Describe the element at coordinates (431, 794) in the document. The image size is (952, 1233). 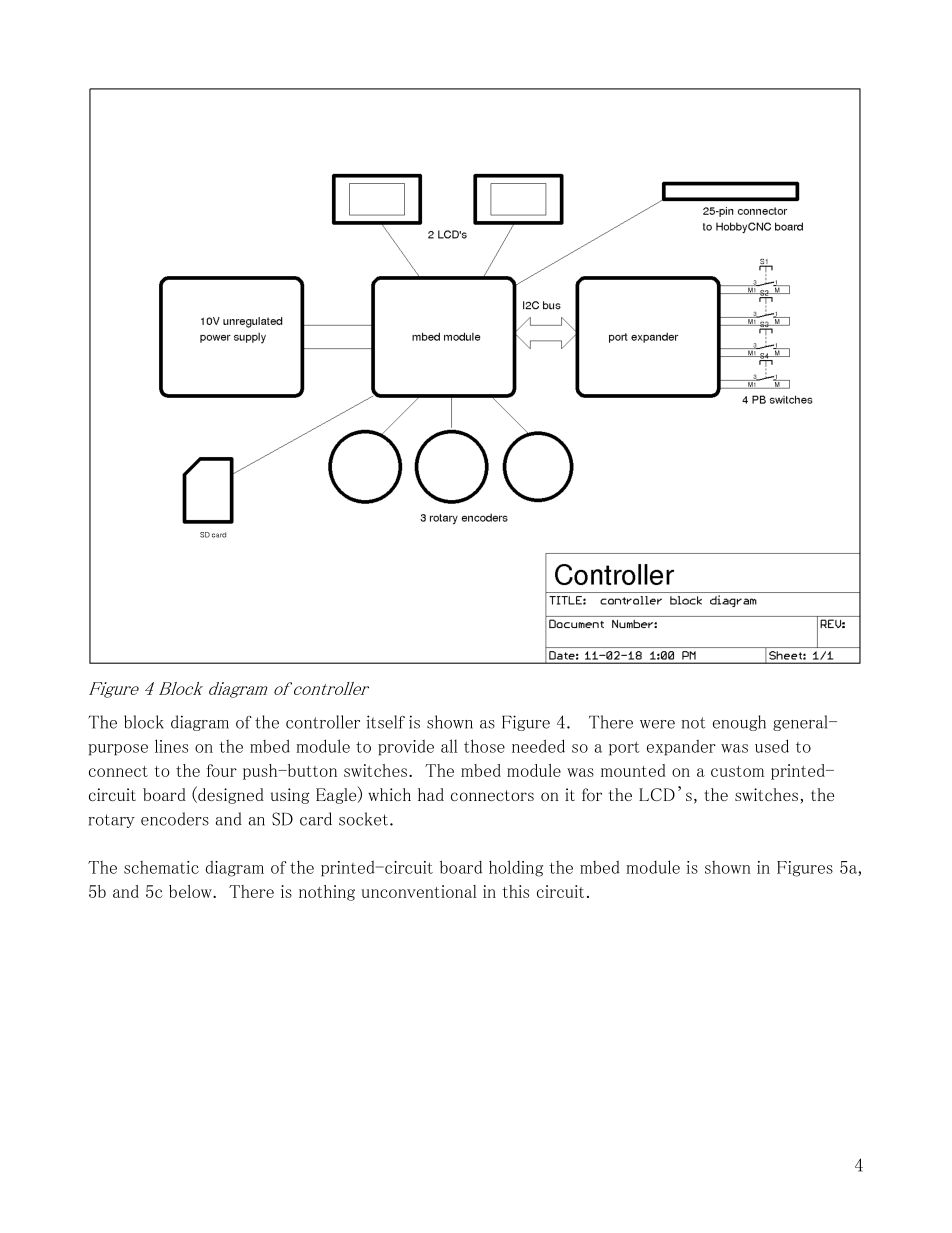
I see `had` at that location.
